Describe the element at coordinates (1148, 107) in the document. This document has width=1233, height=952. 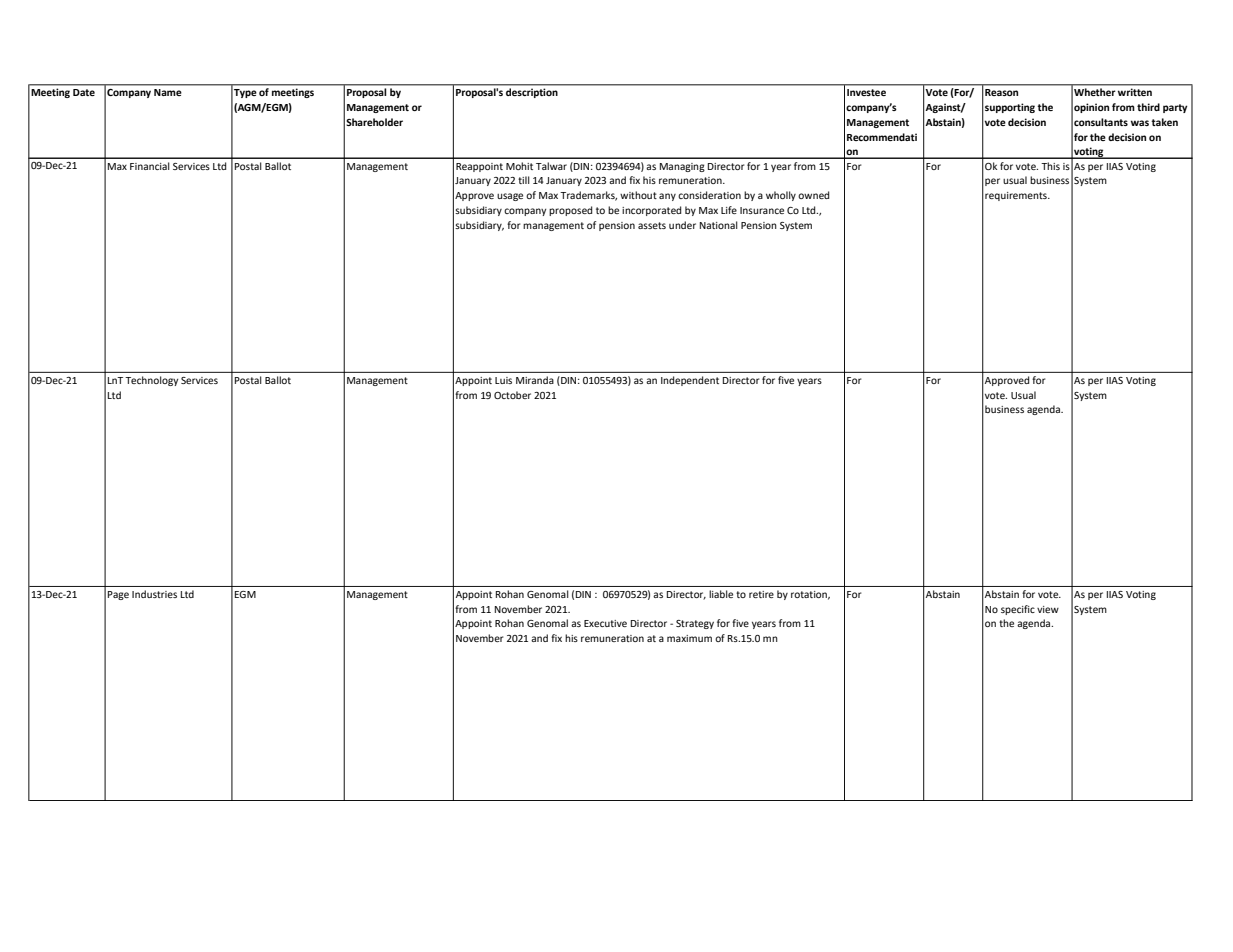
I see `third` at that location.
